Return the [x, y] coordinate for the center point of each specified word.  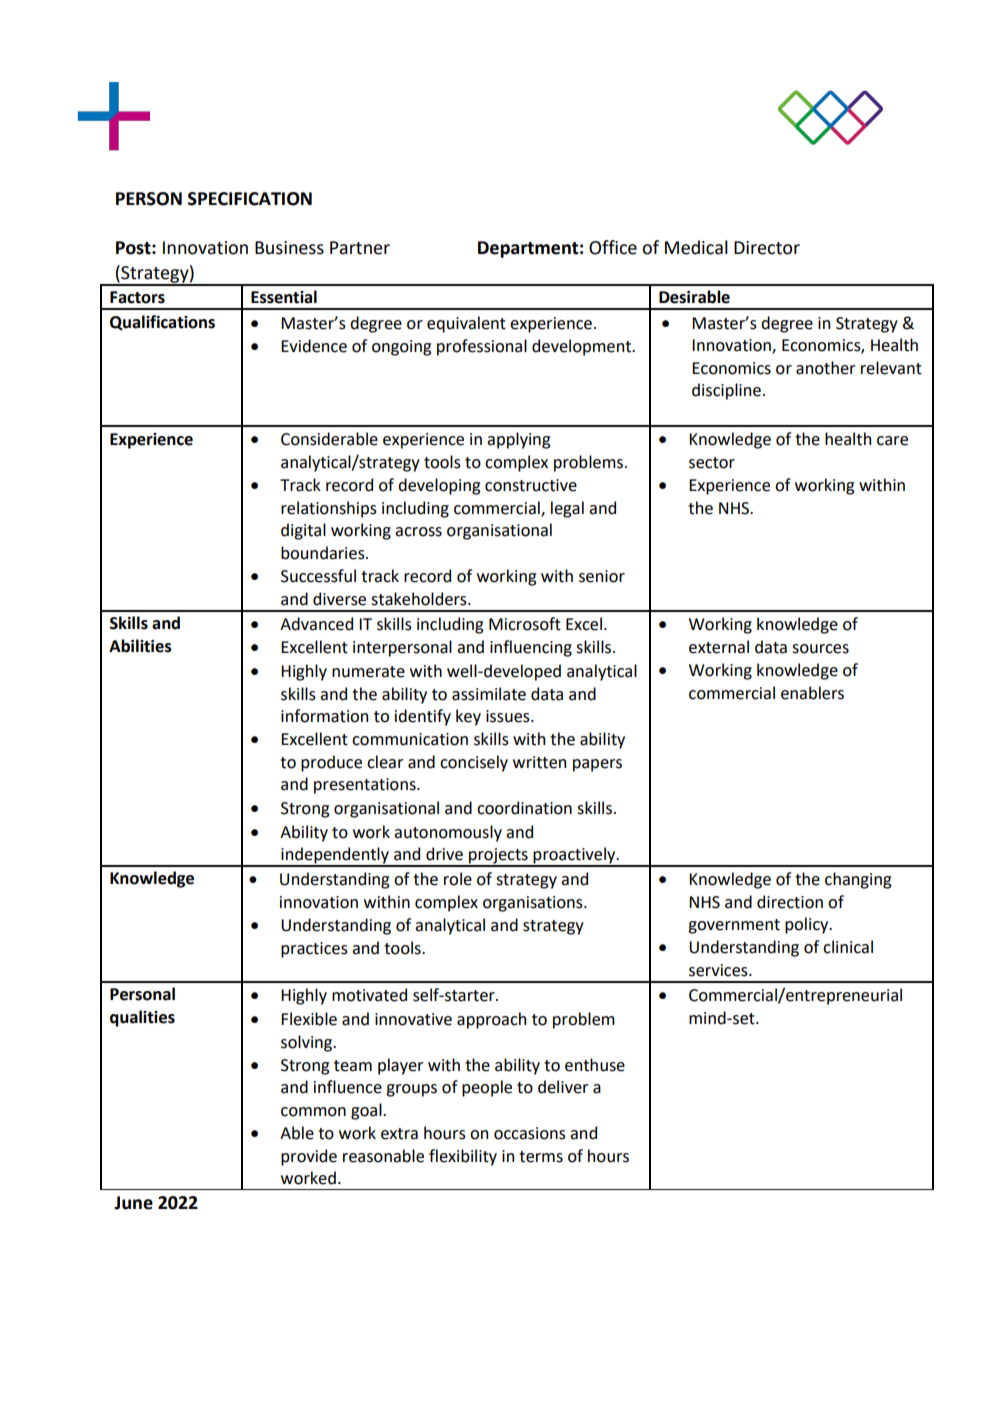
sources [820, 649]
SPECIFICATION [250, 199]
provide [309, 1157]
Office [613, 247]
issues [509, 716]
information [324, 716]
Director [767, 248]
